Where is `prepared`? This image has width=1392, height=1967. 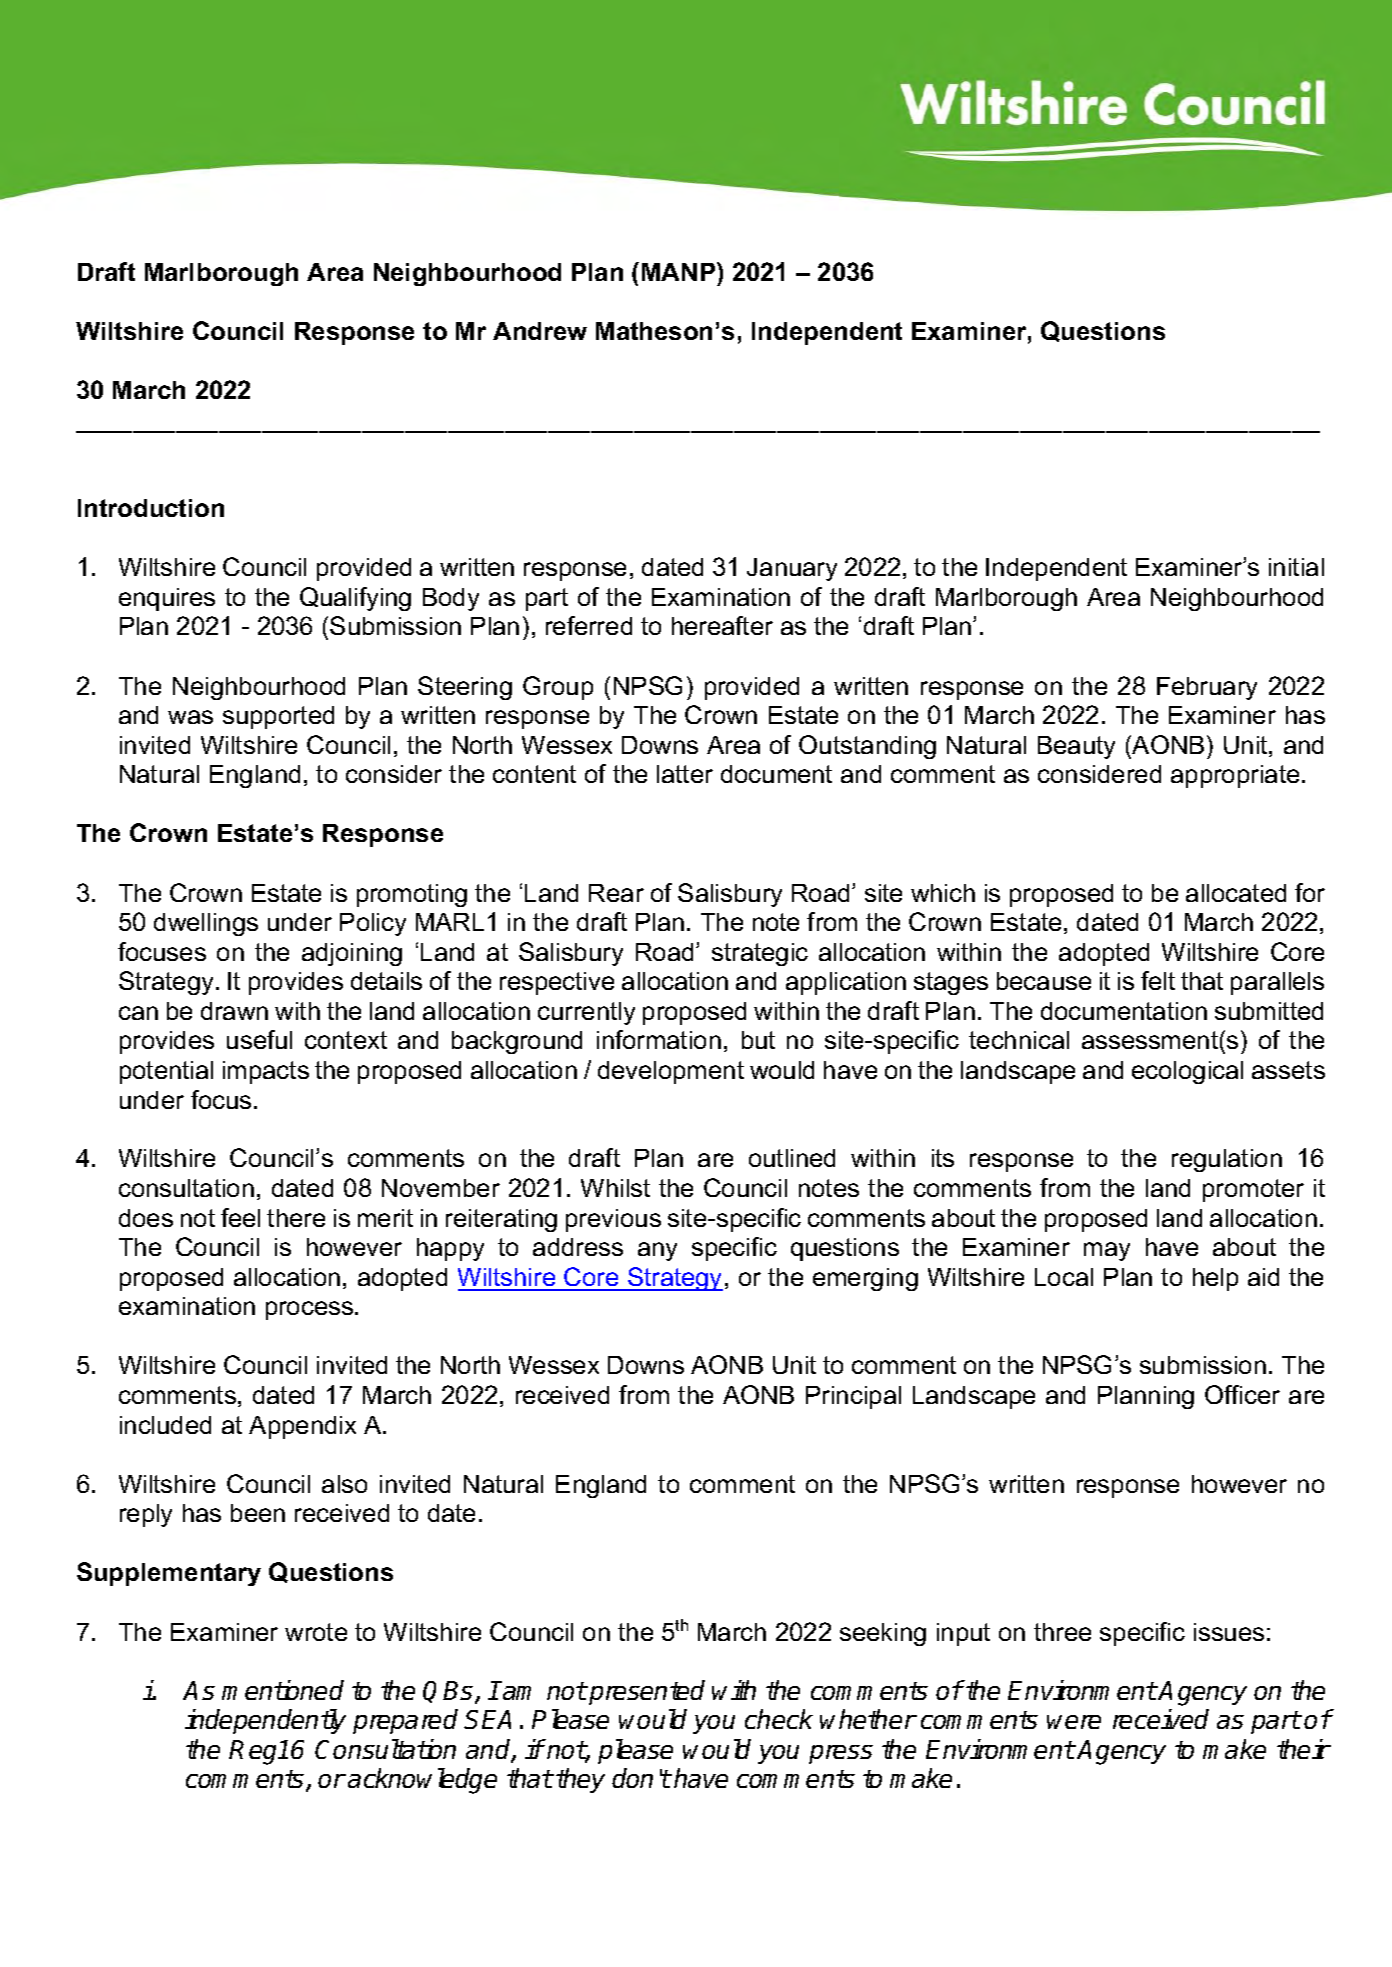
prepared is located at coordinates (405, 1721).
